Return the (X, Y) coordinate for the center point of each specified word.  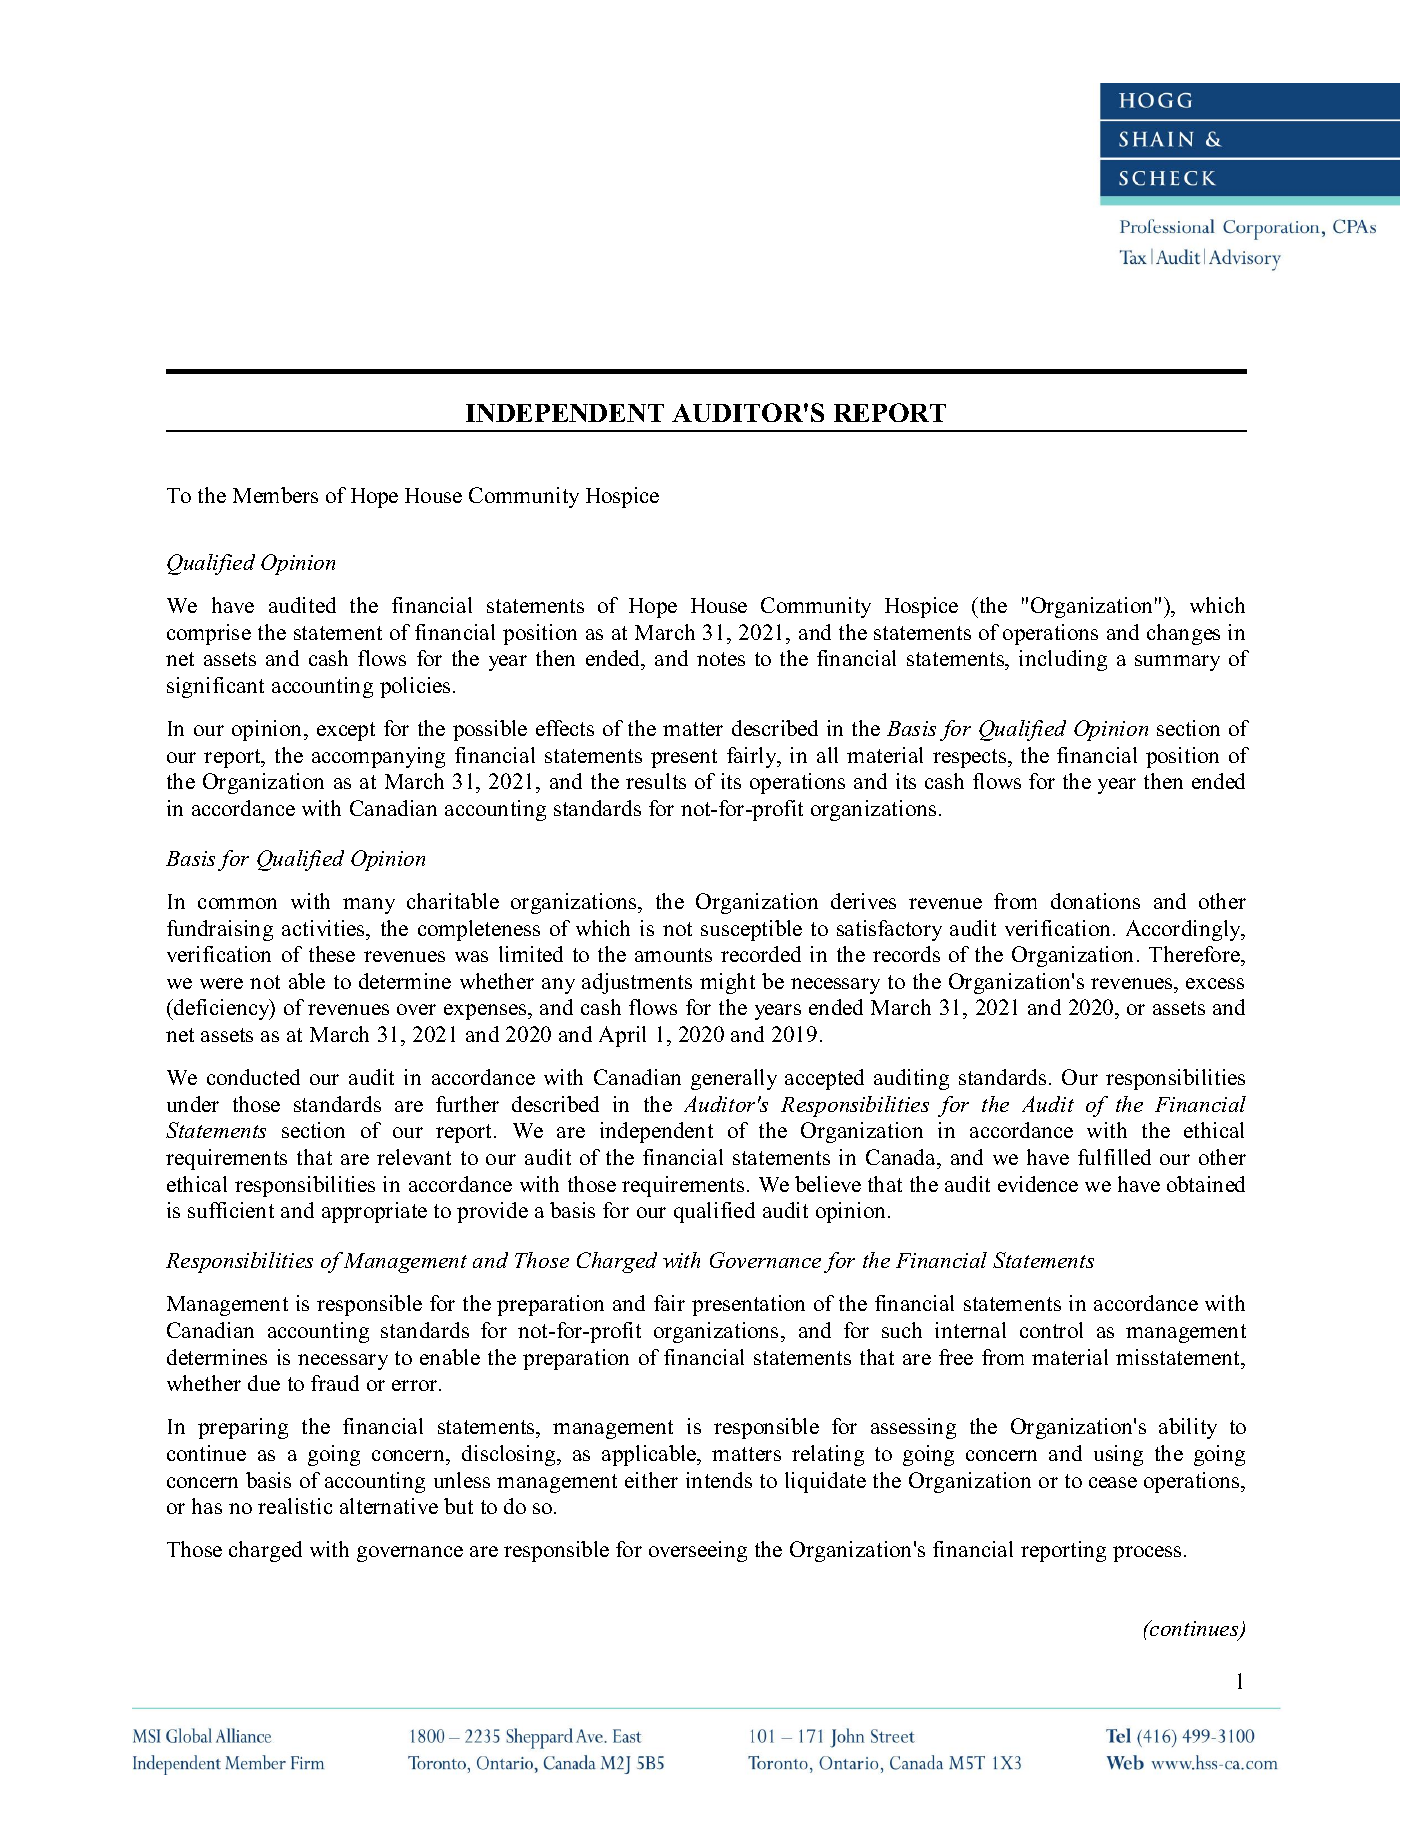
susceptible (751, 930)
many (369, 906)
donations (1095, 901)
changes (1183, 634)
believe (828, 1184)
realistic (295, 1506)
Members (275, 495)
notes (721, 659)
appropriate (374, 1212)
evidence (1038, 1184)
